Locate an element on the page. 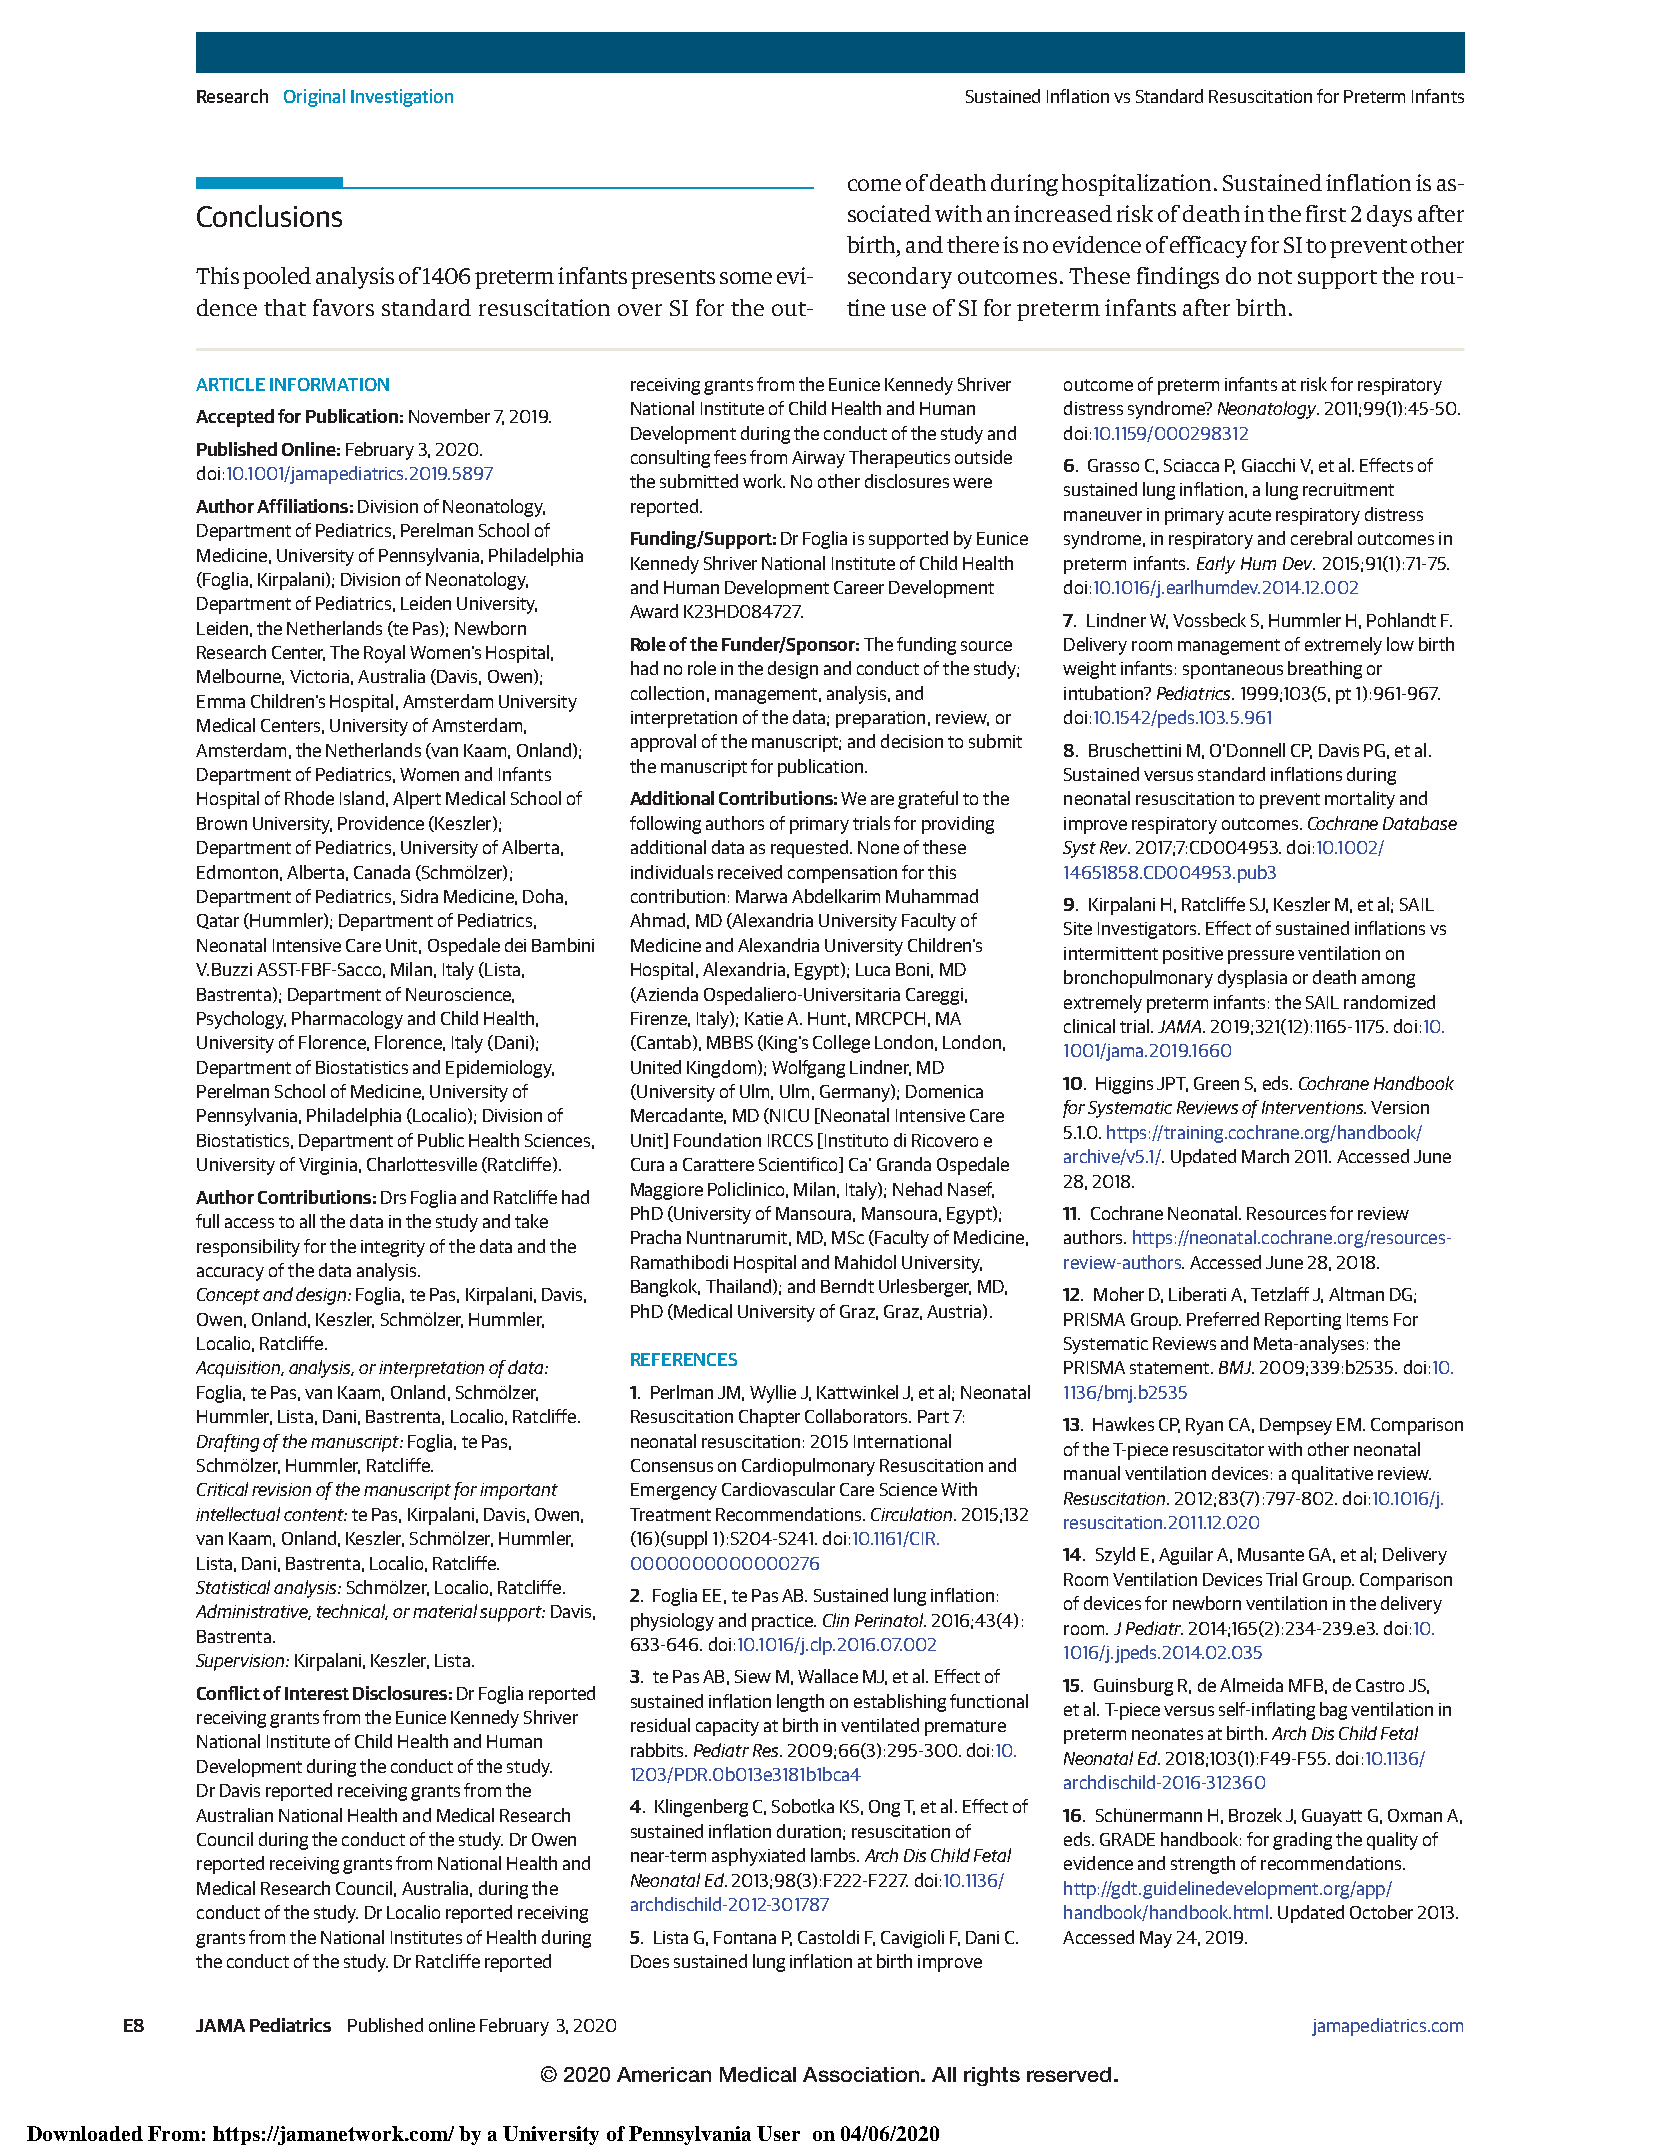  Foundation is located at coordinates (717, 1140).
